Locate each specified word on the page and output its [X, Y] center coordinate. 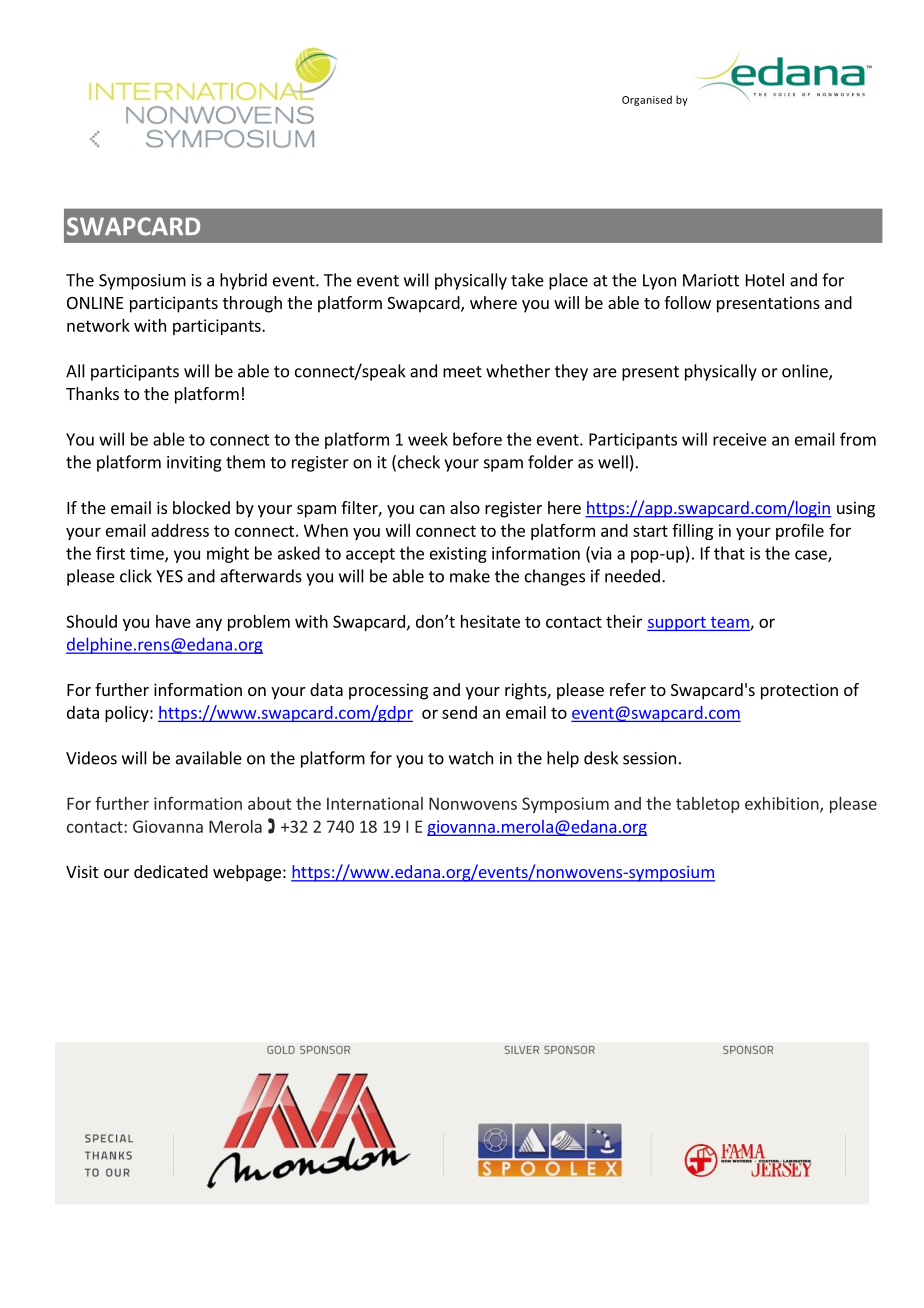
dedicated [171, 871]
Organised [647, 100]
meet [462, 372]
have [173, 621]
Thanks [92, 393]
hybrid [243, 281]
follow [687, 302]
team [731, 623]
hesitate [490, 621]
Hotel [765, 280]
